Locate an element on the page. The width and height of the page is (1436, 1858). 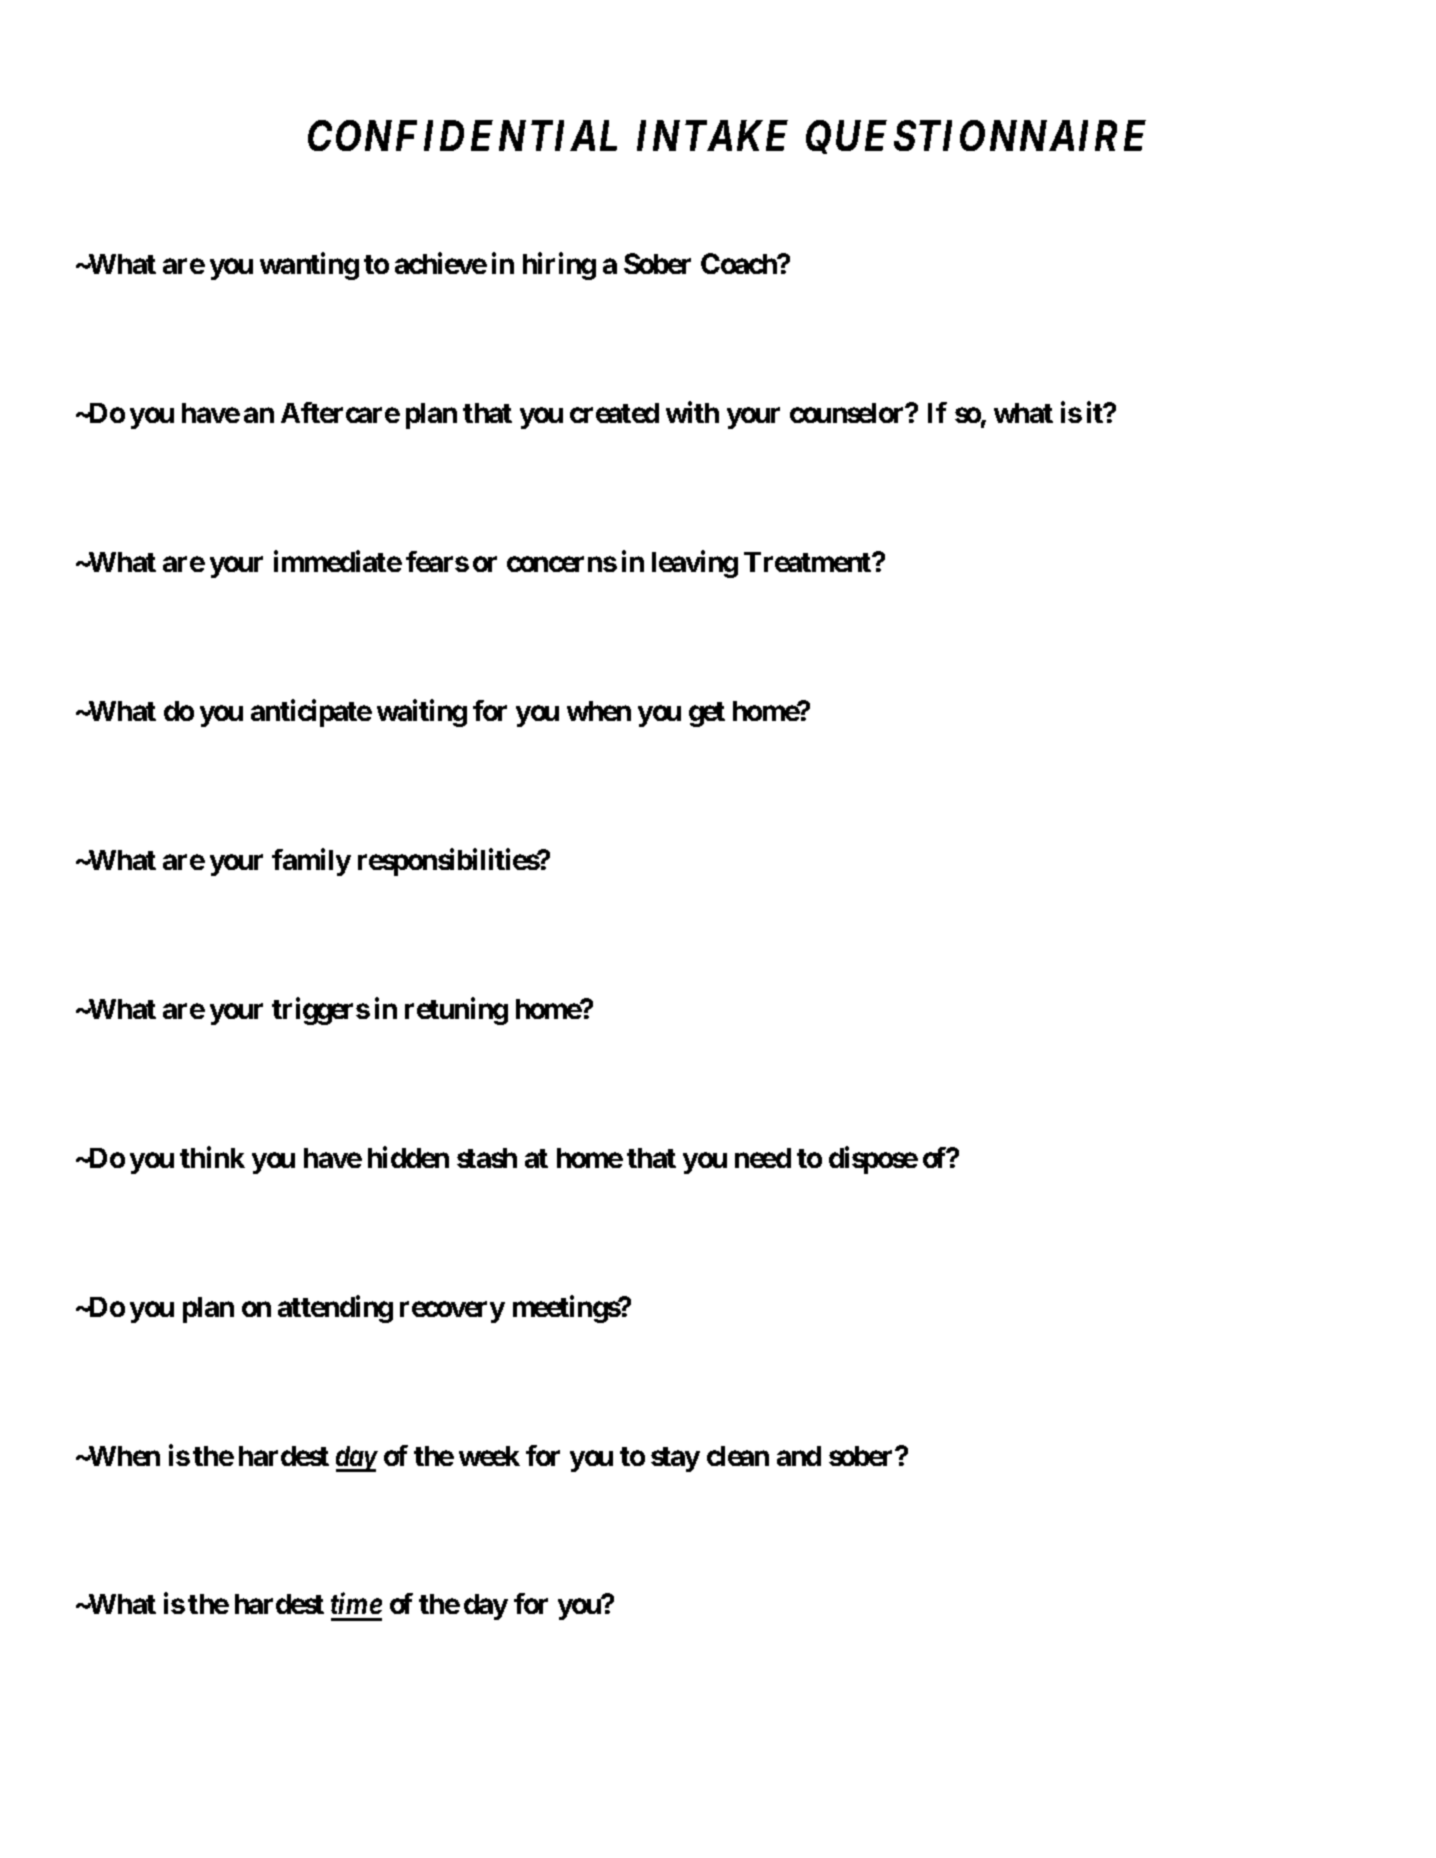
stay is located at coordinates (675, 1459).
